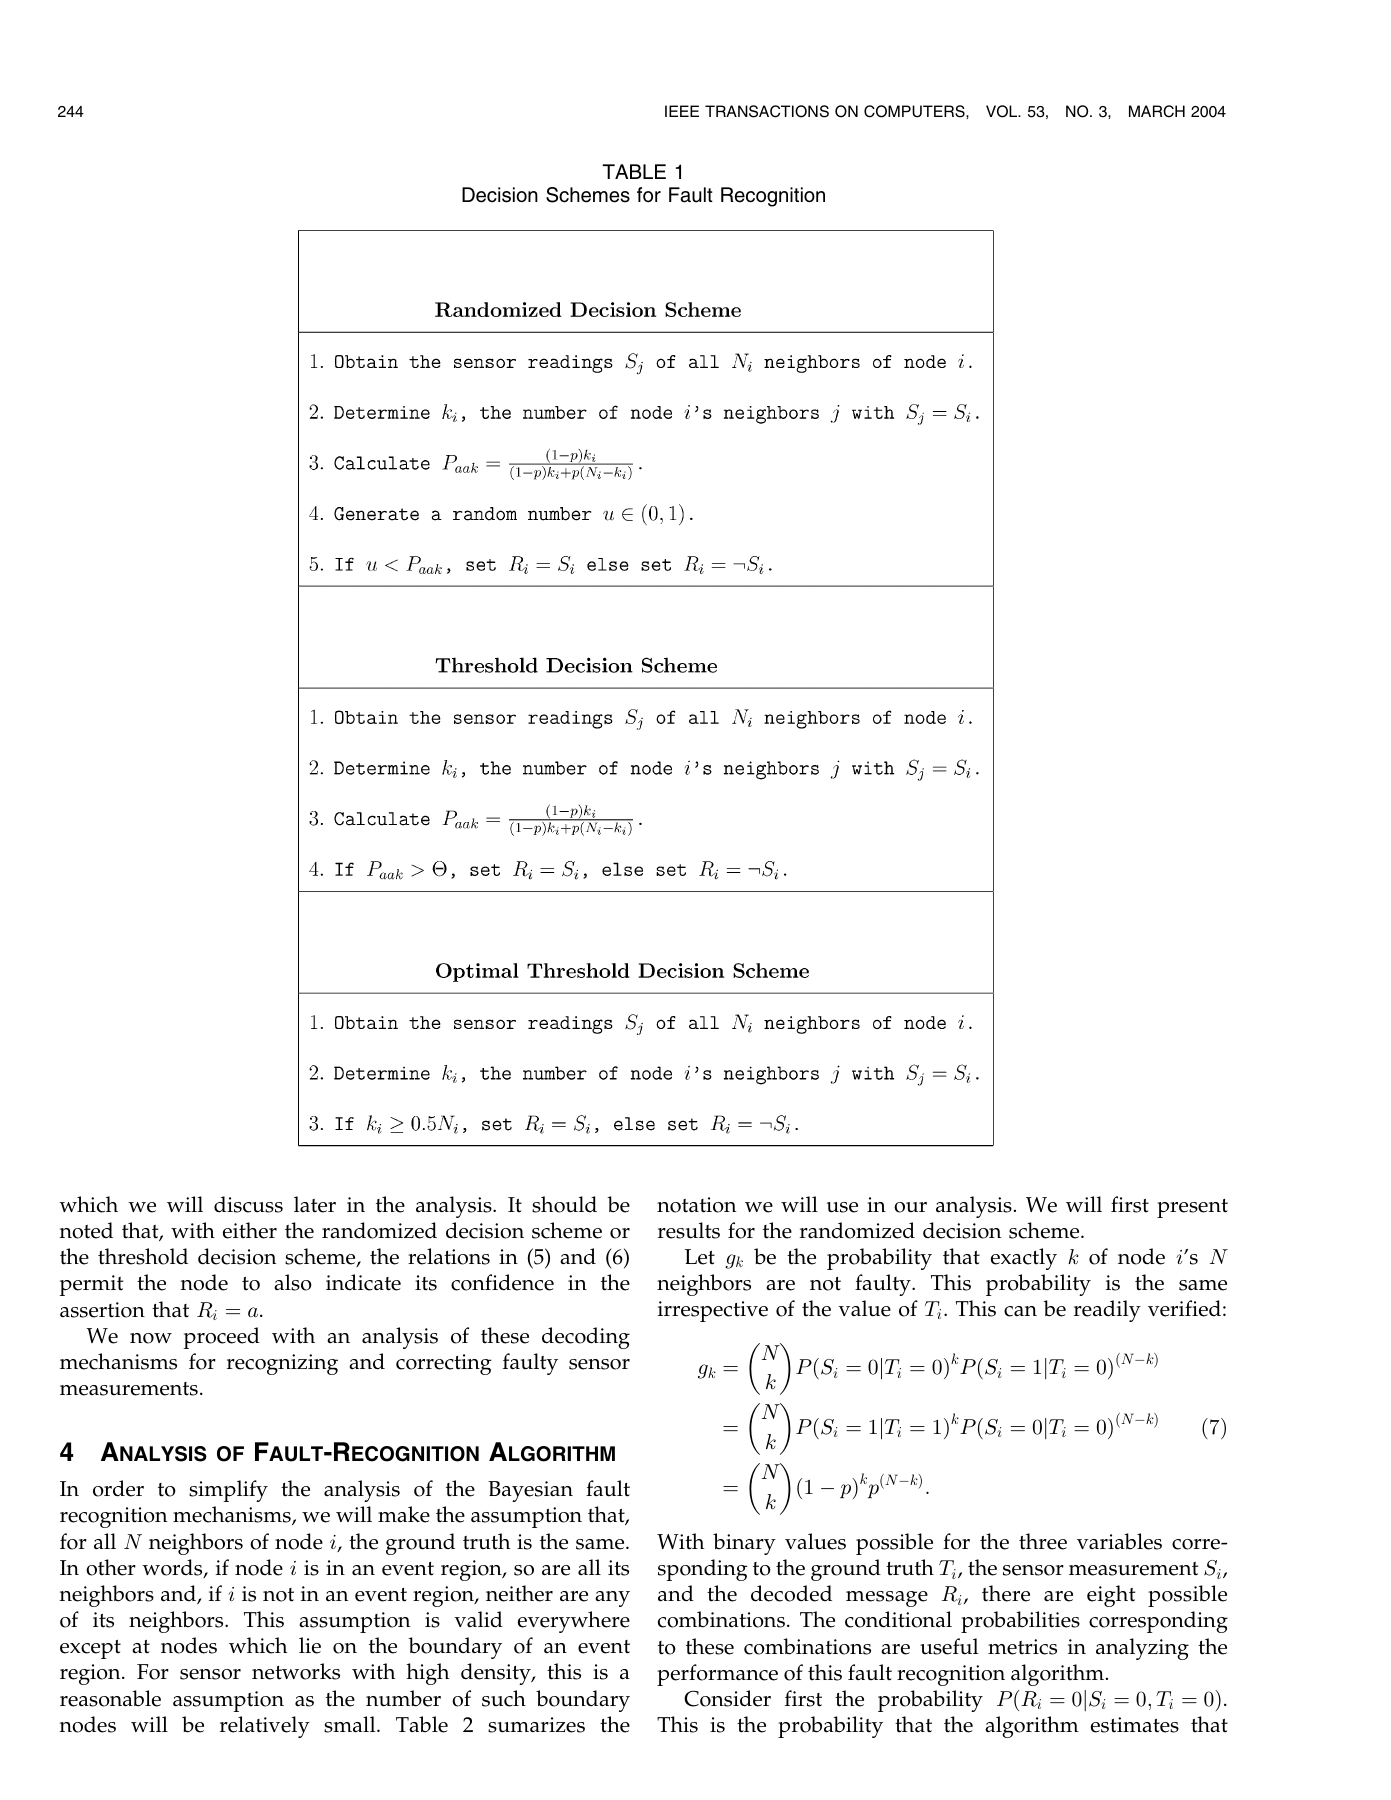 This screenshot has height=1800, width=1391. Describe the element at coordinates (717, 1675) in the screenshot. I see `performance` at that location.
